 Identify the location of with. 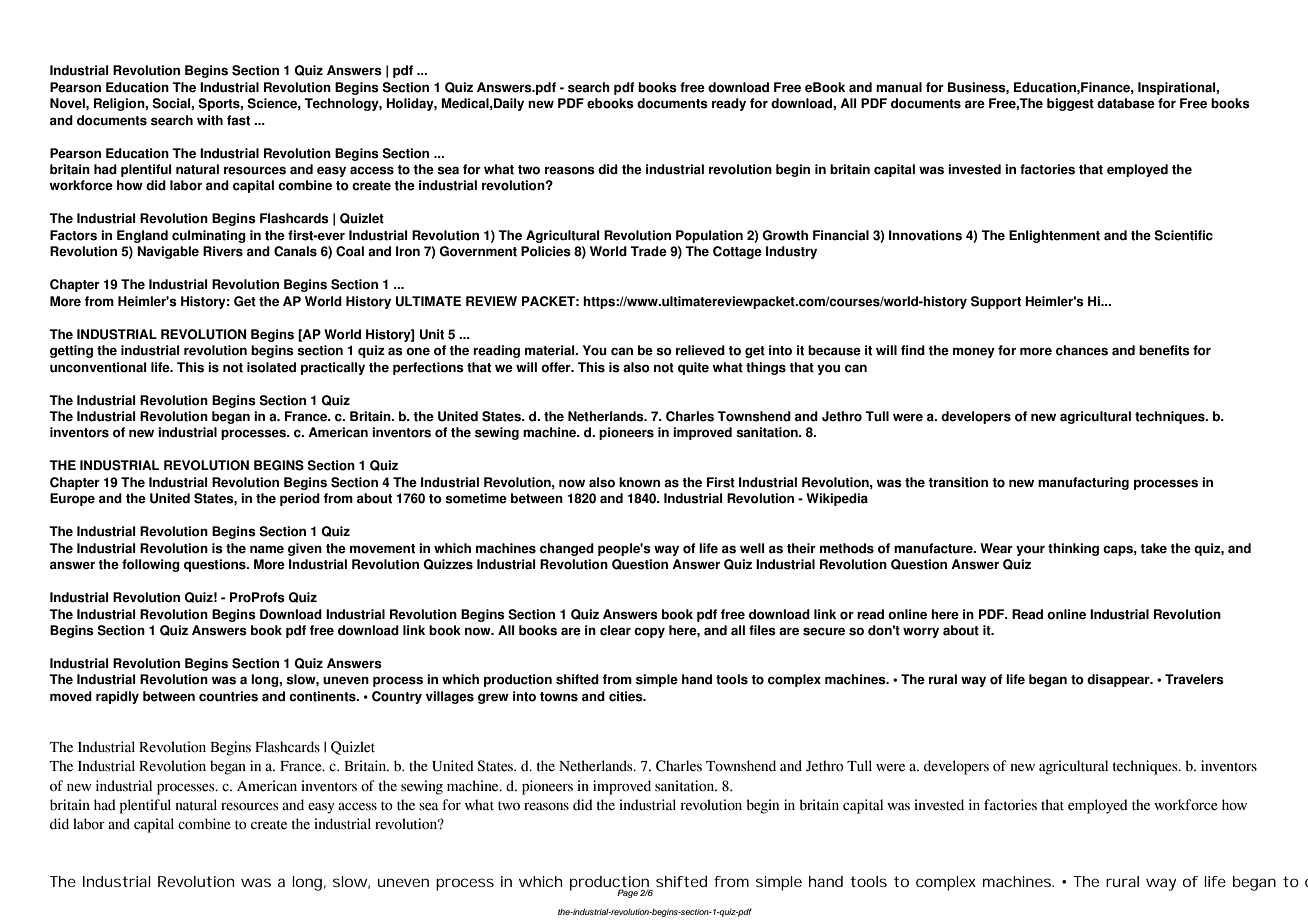
(210, 120).
